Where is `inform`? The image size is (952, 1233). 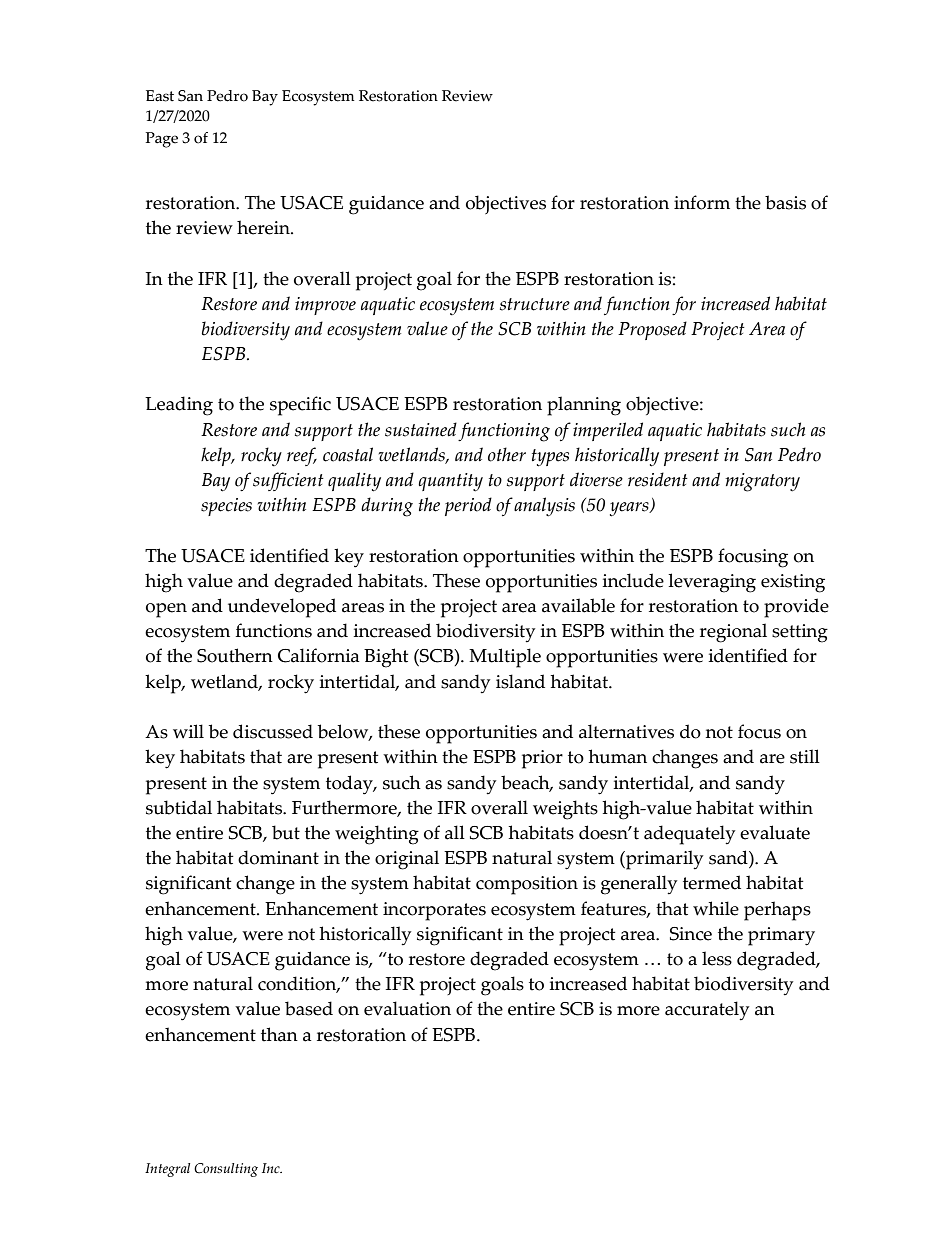
inform is located at coordinates (702, 202).
